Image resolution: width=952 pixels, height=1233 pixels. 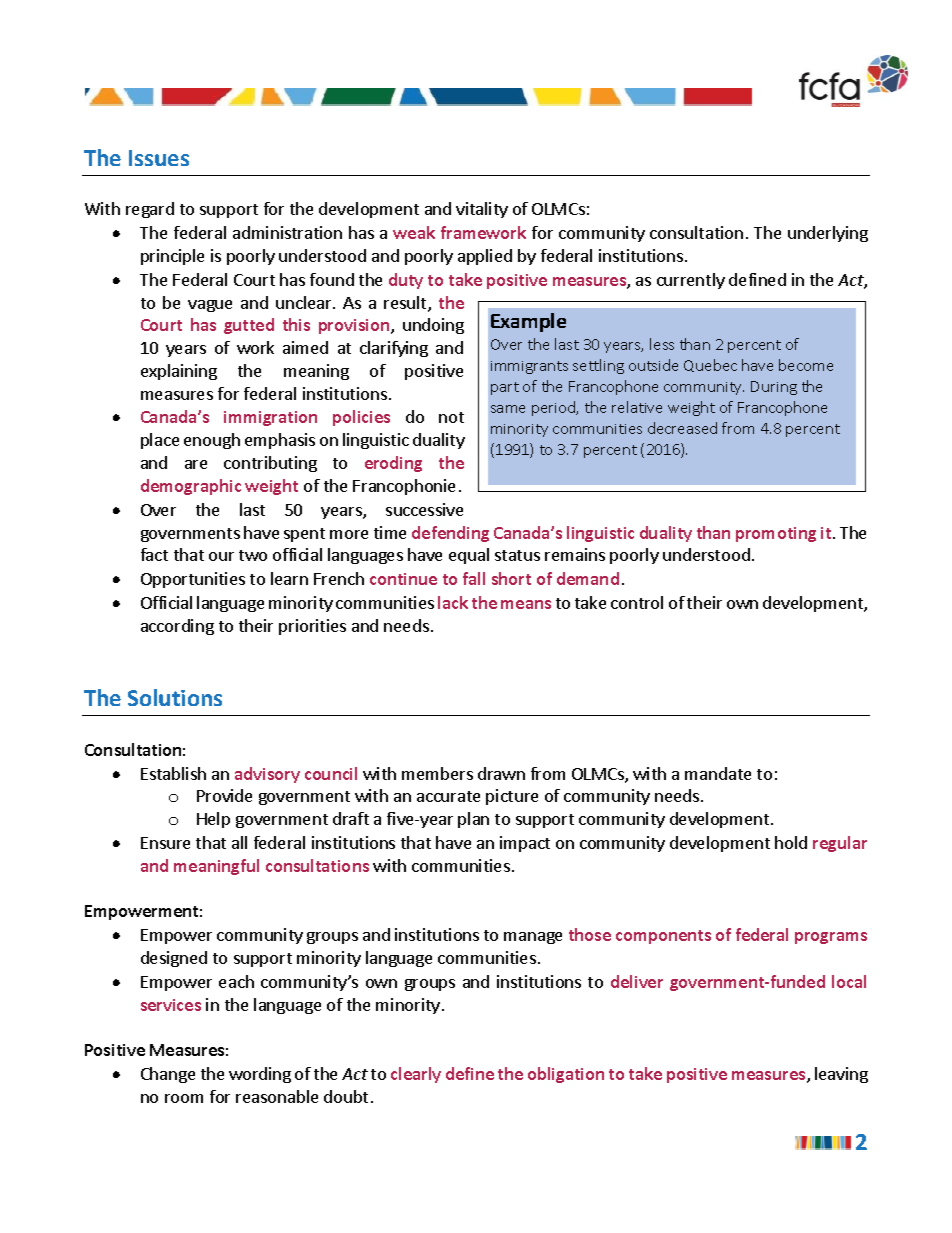 I want to click on impact, so click(x=525, y=844).
